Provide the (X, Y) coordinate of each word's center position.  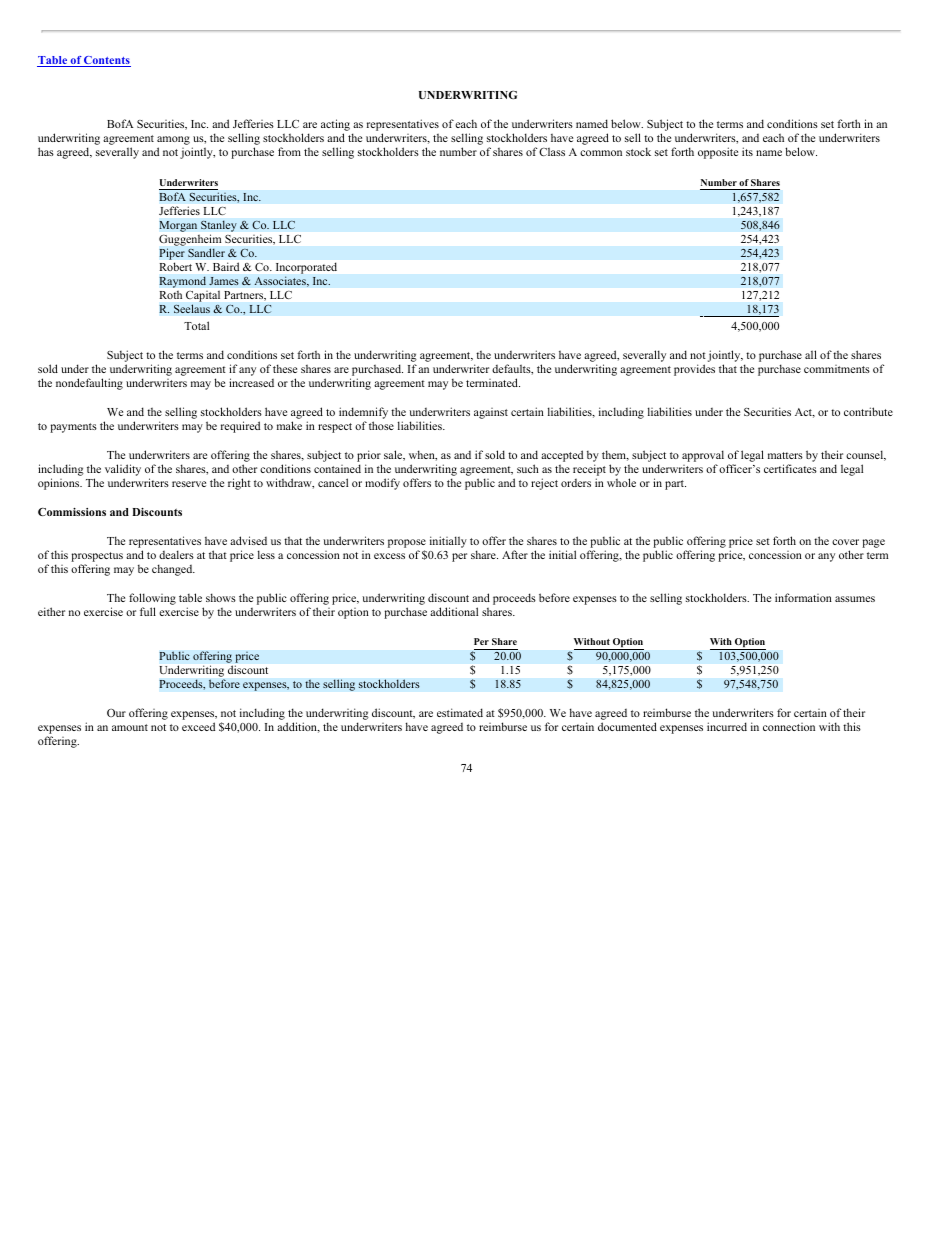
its (747, 151)
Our (116, 713)
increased (251, 382)
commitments (837, 369)
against (491, 413)
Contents (106, 61)
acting (335, 126)
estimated (460, 712)
